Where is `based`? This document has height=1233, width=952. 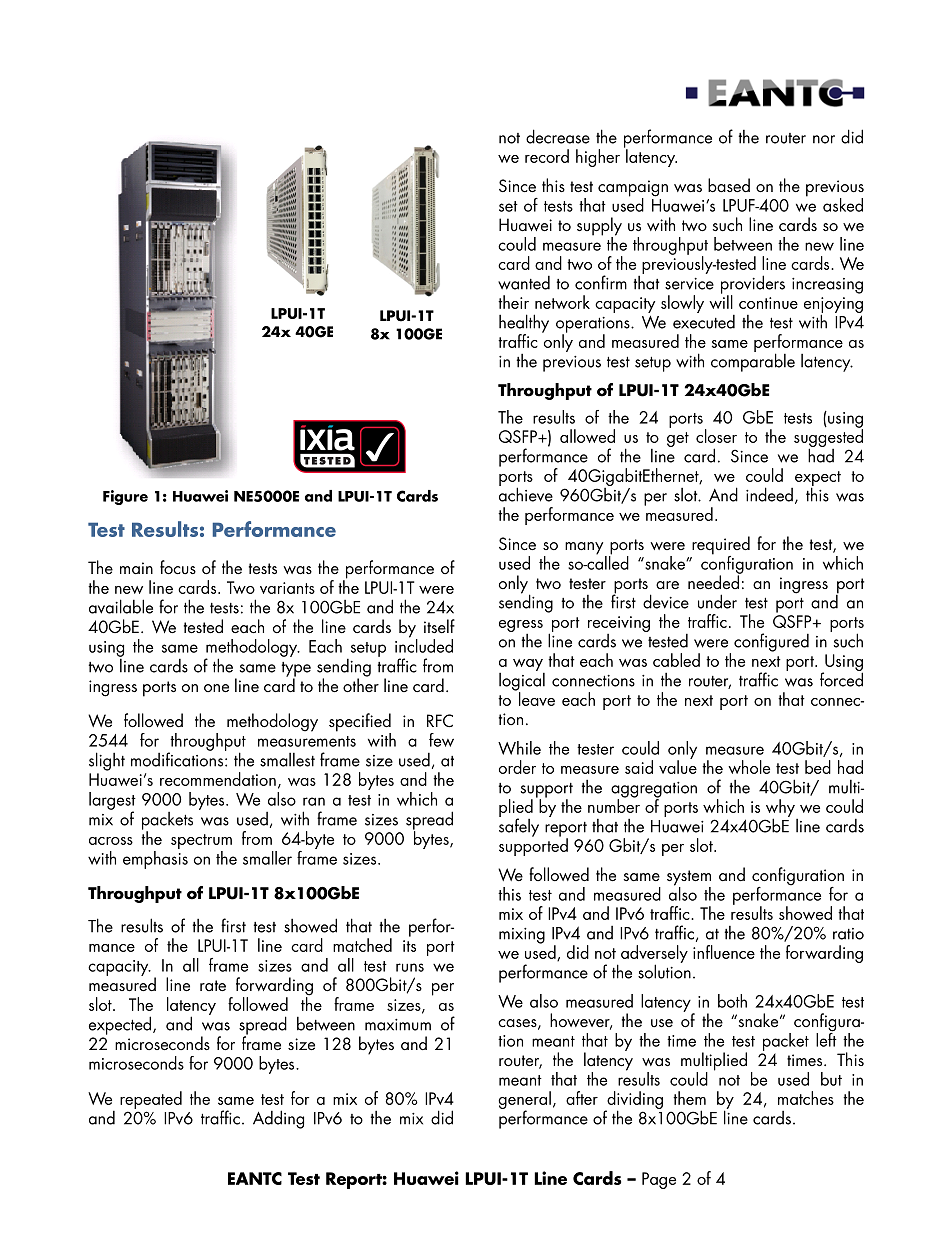 based is located at coordinates (729, 185).
